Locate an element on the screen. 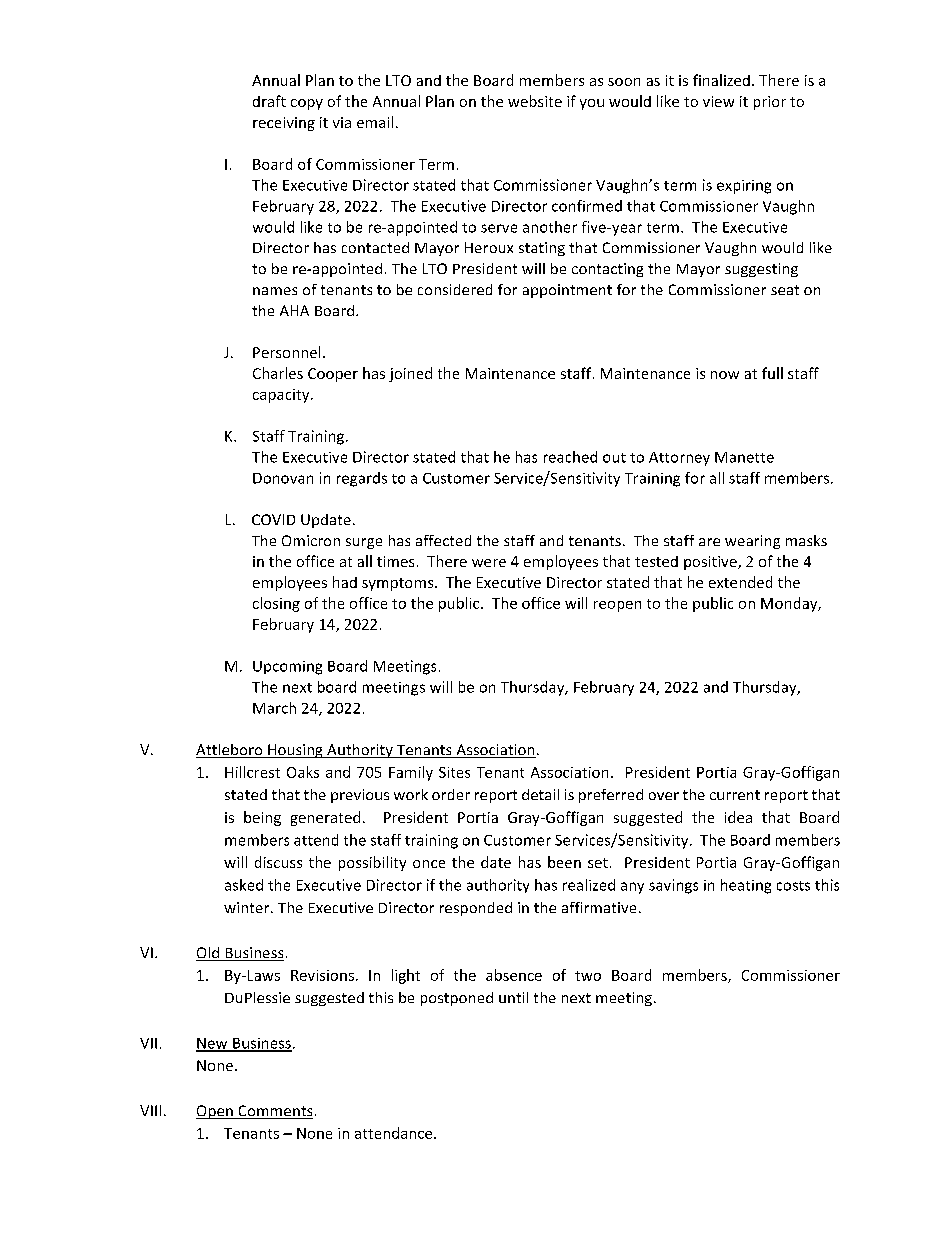  Sites is located at coordinates (454, 772).
